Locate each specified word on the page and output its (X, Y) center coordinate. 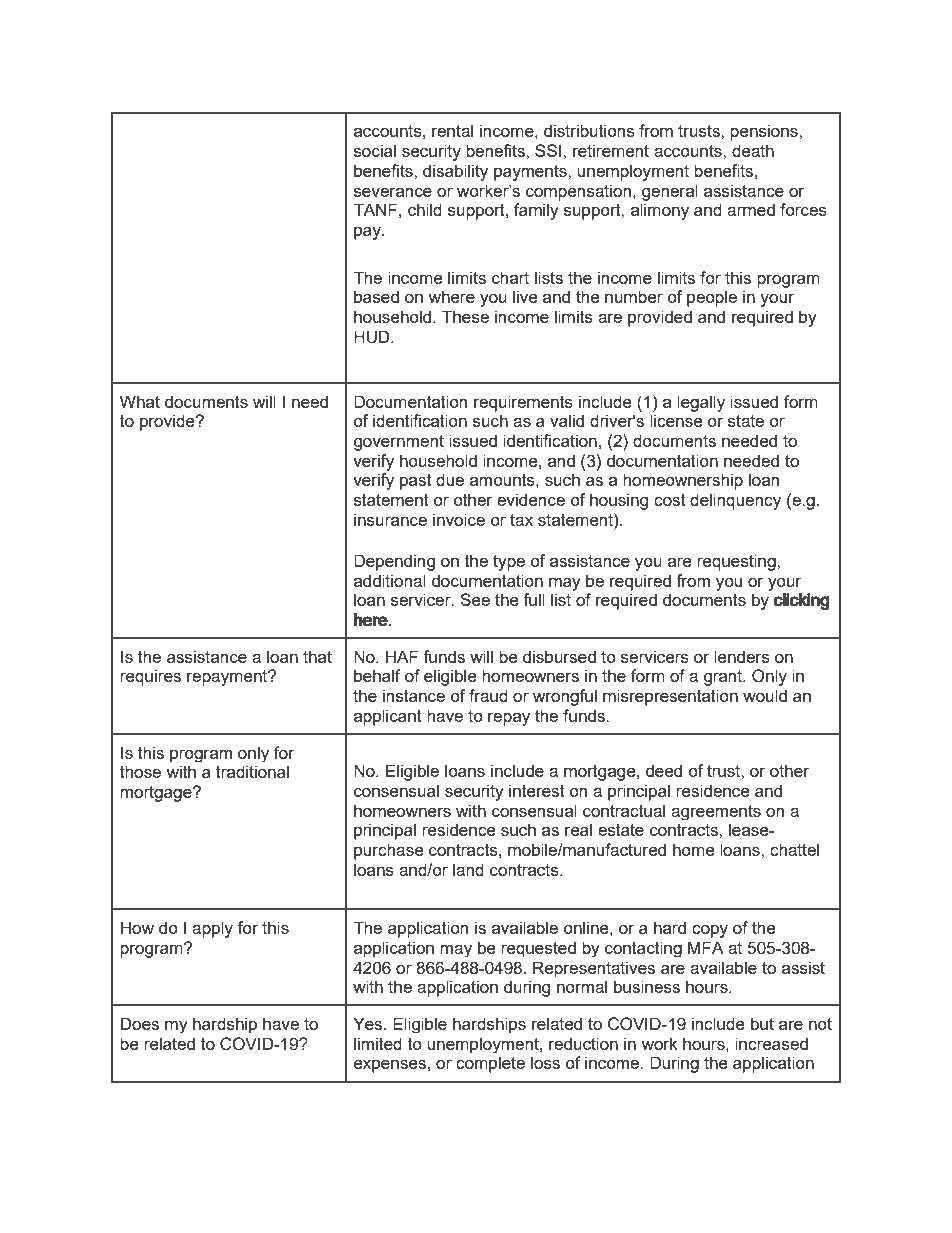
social (375, 150)
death (753, 150)
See (475, 599)
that (317, 656)
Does (140, 1023)
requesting (737, 562)
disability (455, 172)
